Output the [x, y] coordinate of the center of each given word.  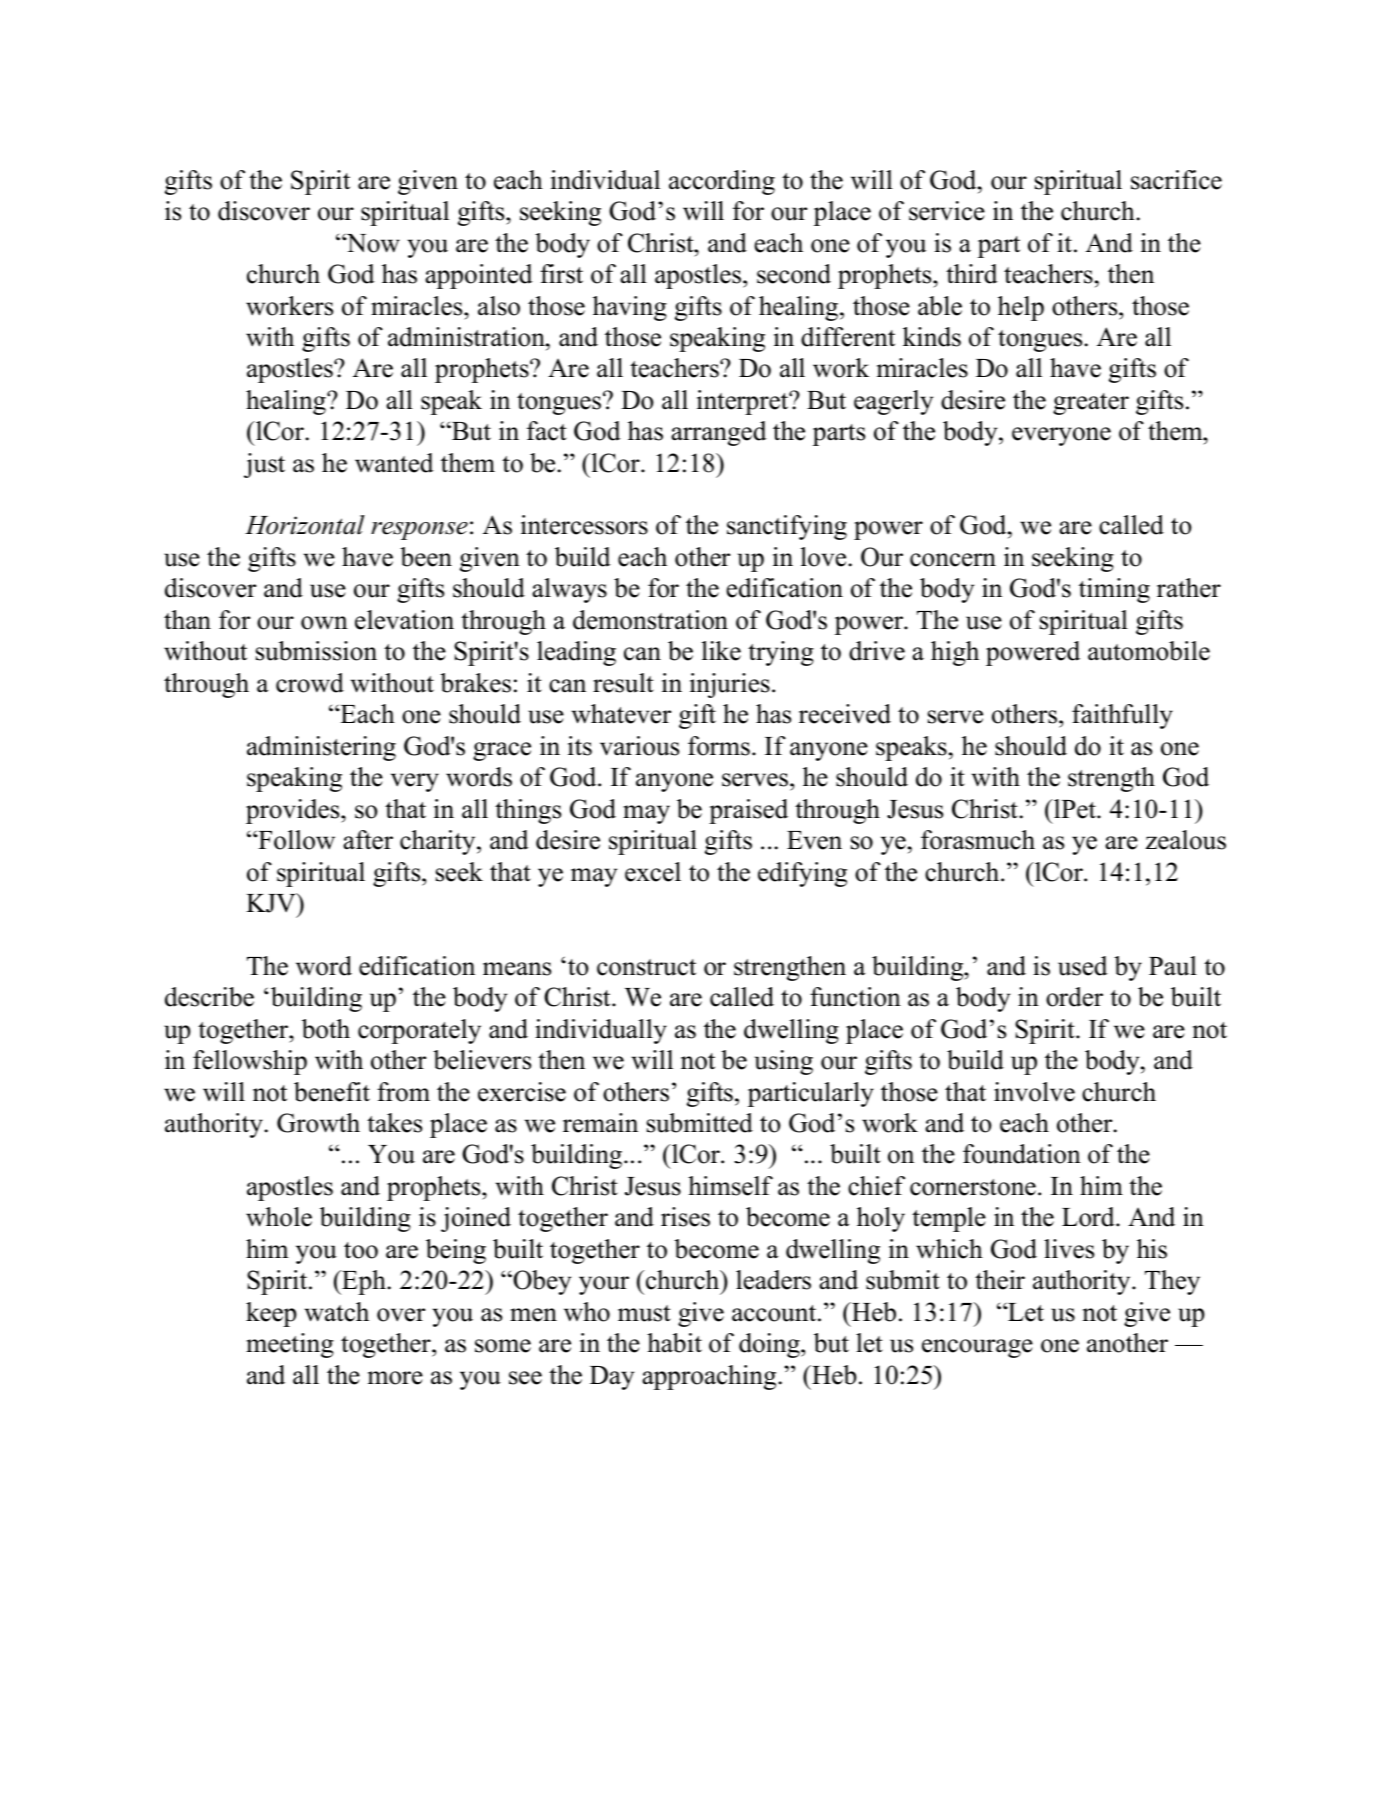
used [1083, 966]
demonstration [650, 620]
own [324, 623]
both [326, 1029]
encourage [977, 1348]
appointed [479, 276]
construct [646, 967]
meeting [290, 1345]
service [947, 211]
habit [674, 1343]
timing [1114, 590]
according [722, 182]
